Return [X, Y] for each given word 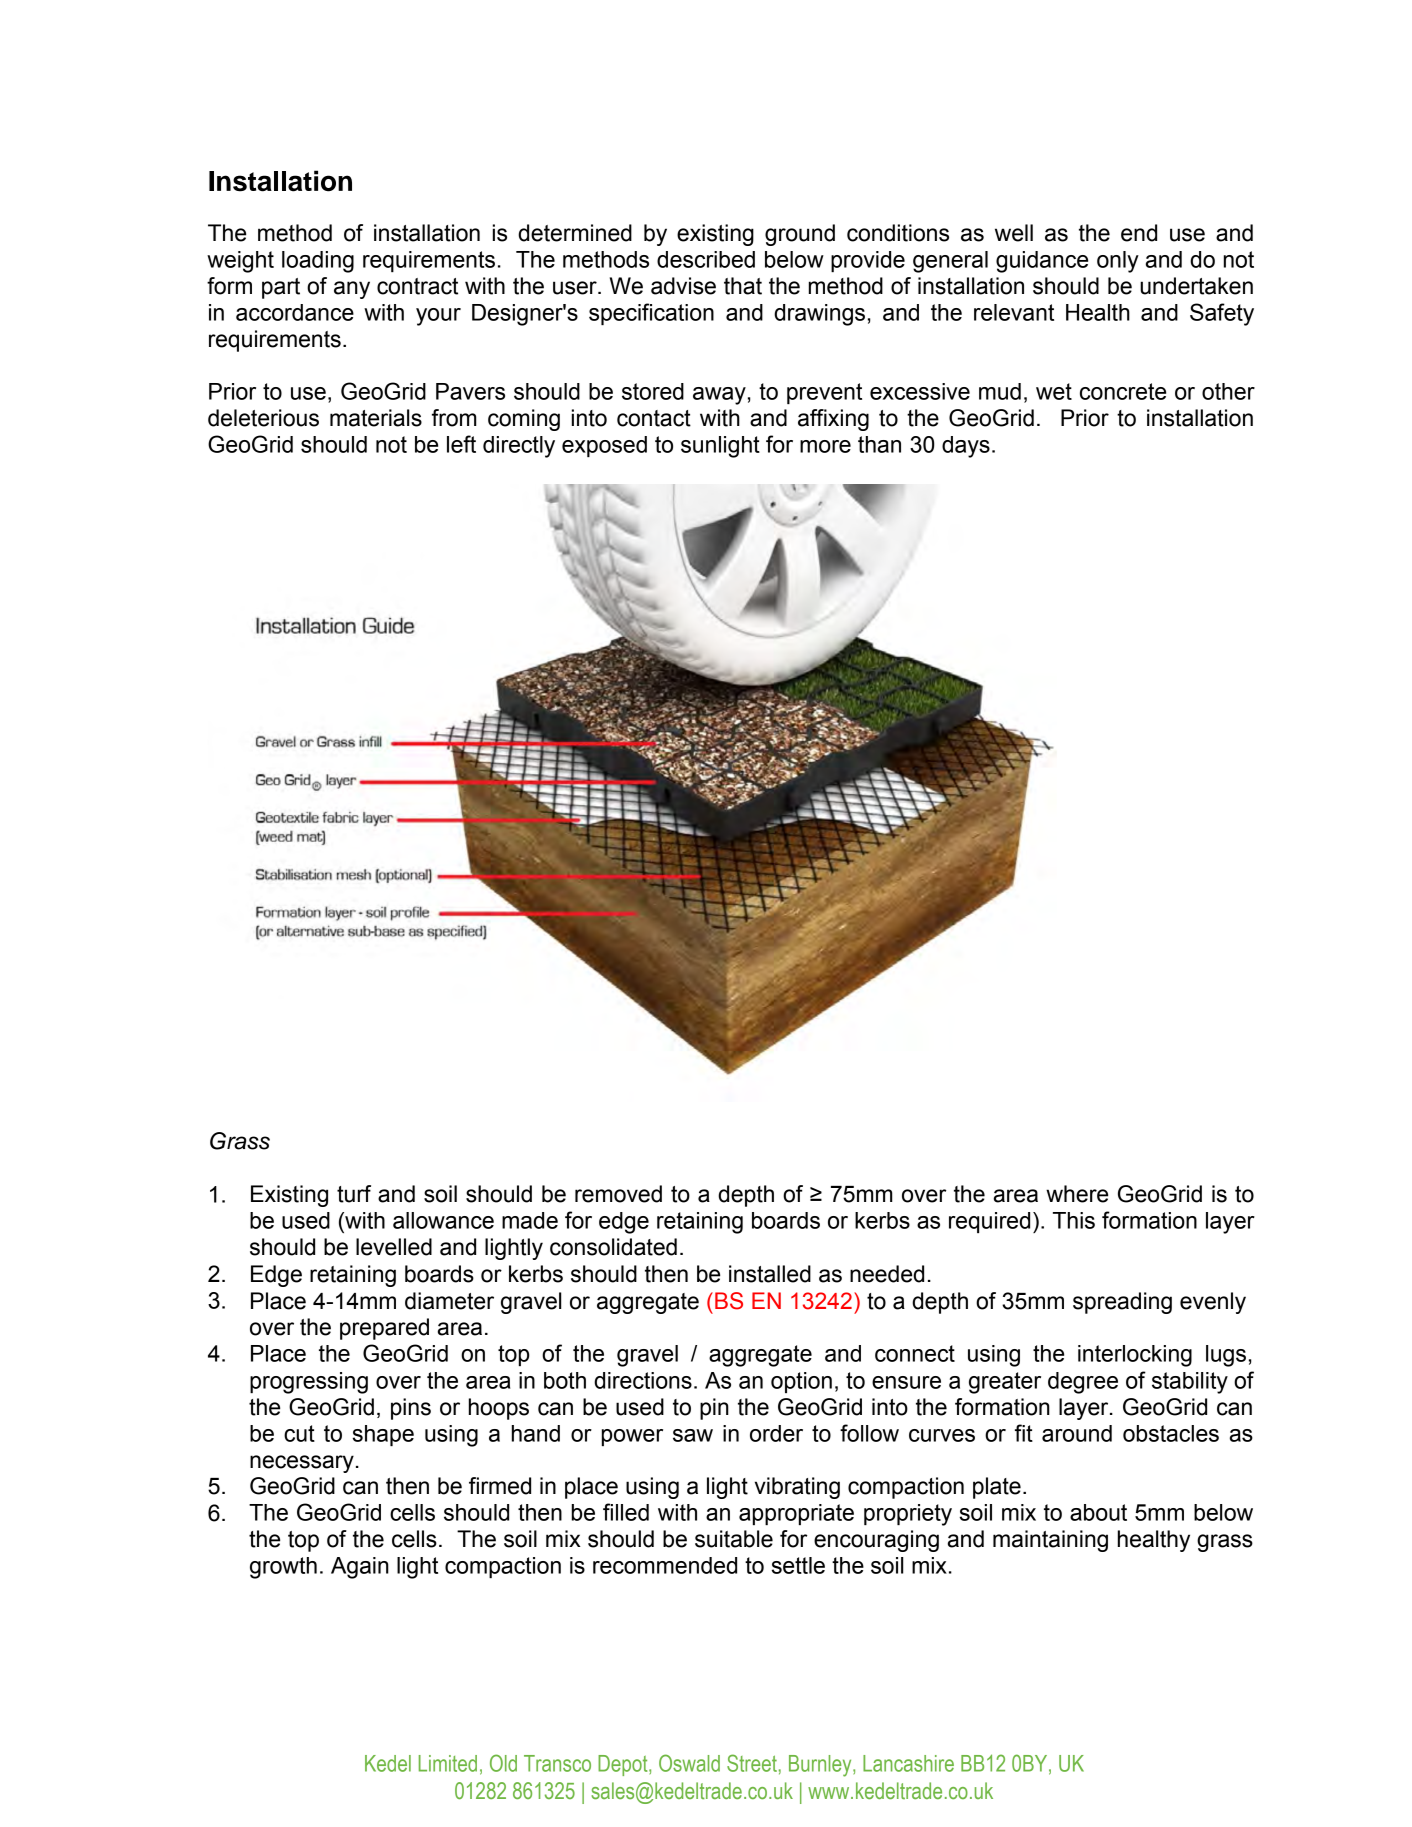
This [1074, 1220]
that [743, 286]
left [461, 444]
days [966, 447]
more [825, 446]
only [1118, 262]
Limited [448, 1763]
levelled [394, 1247]
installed [770, 1274]
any [352, 290]
